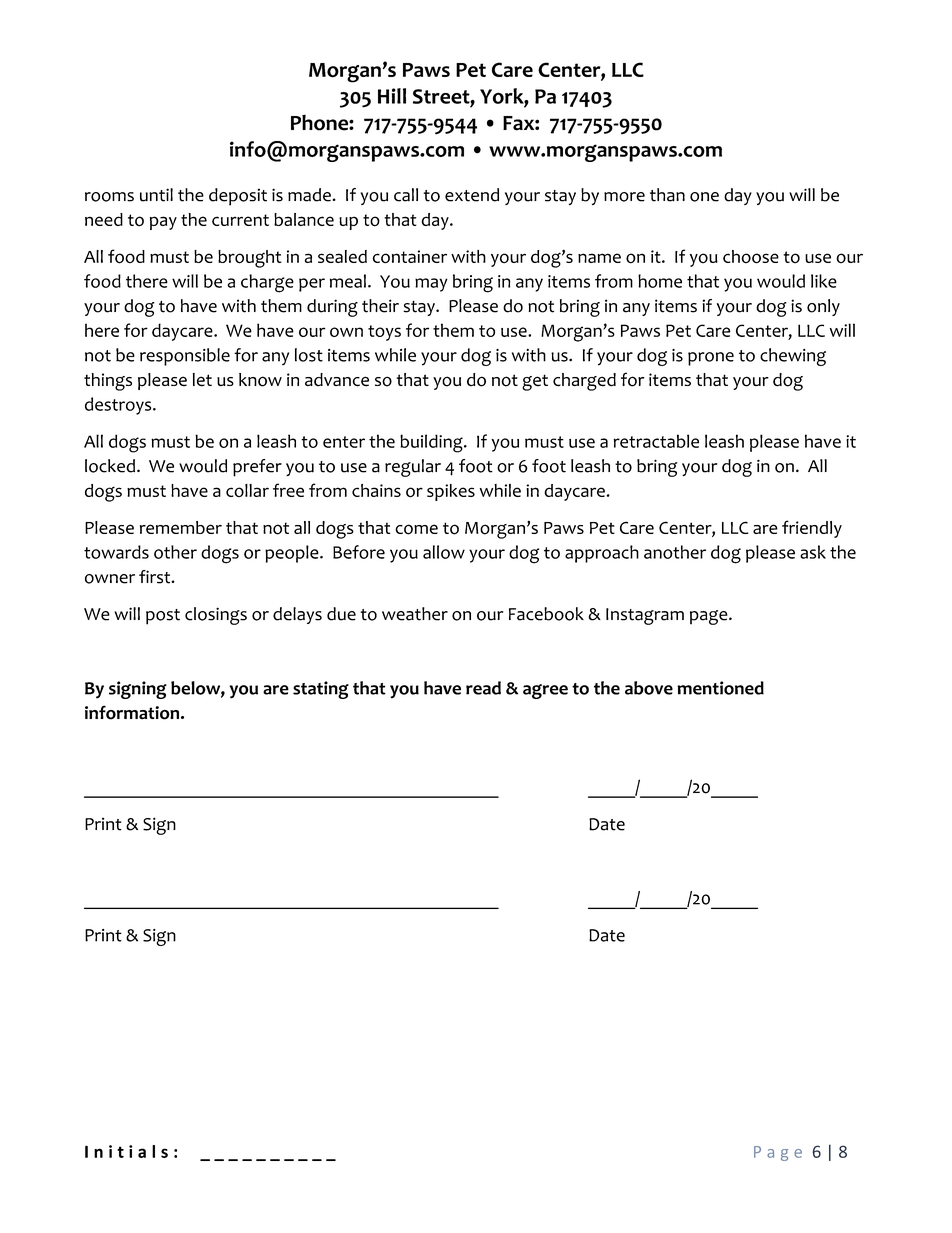  What do you see at coordinates (156, 195) in the screenshot?
I see `until` at bounding box center [156, 195].
